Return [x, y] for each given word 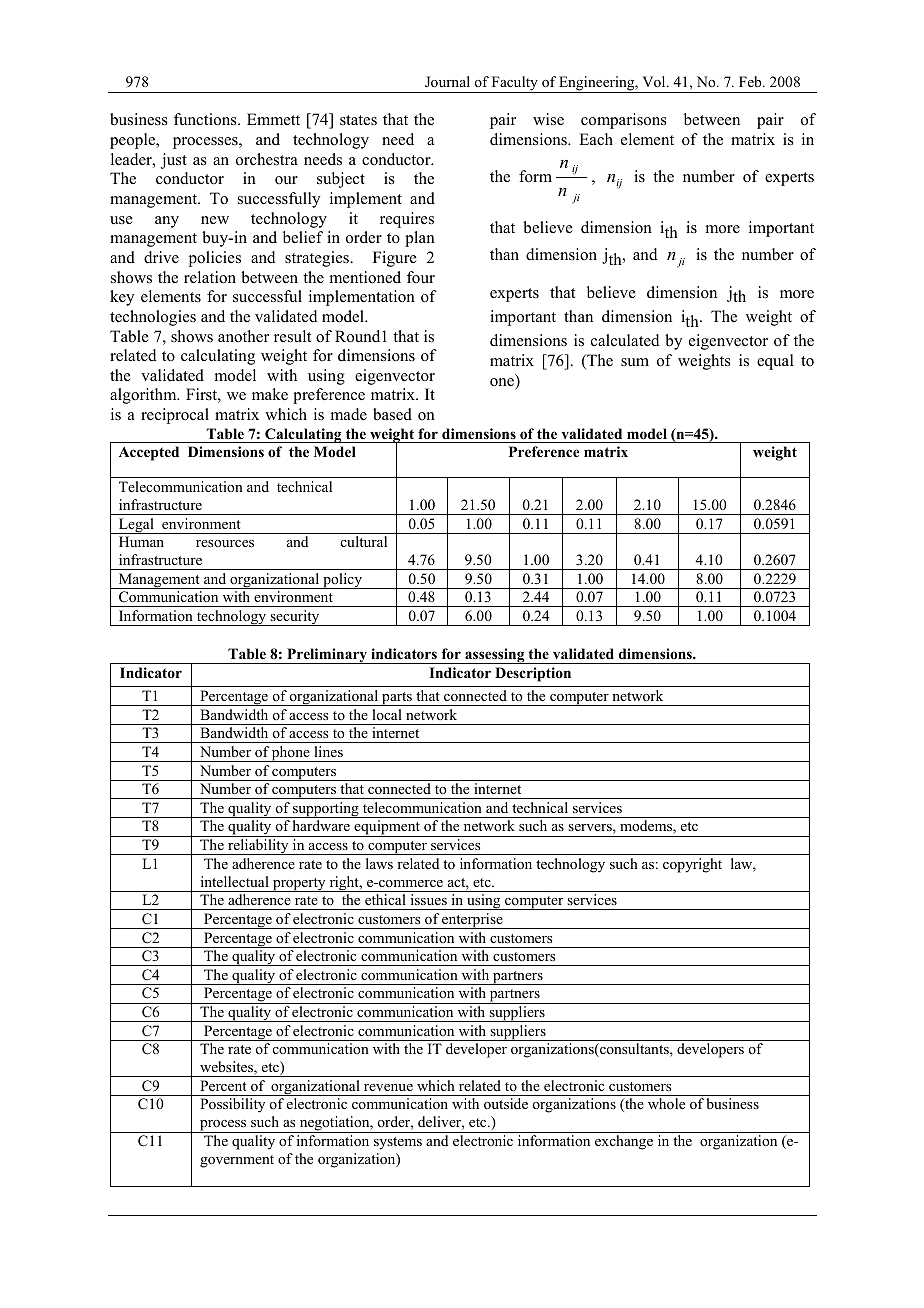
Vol [655, 81]
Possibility [232, 1105]
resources [225, 543]
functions [206, 119]
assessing [495, 656]
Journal [447, 82]
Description [533, 674]
